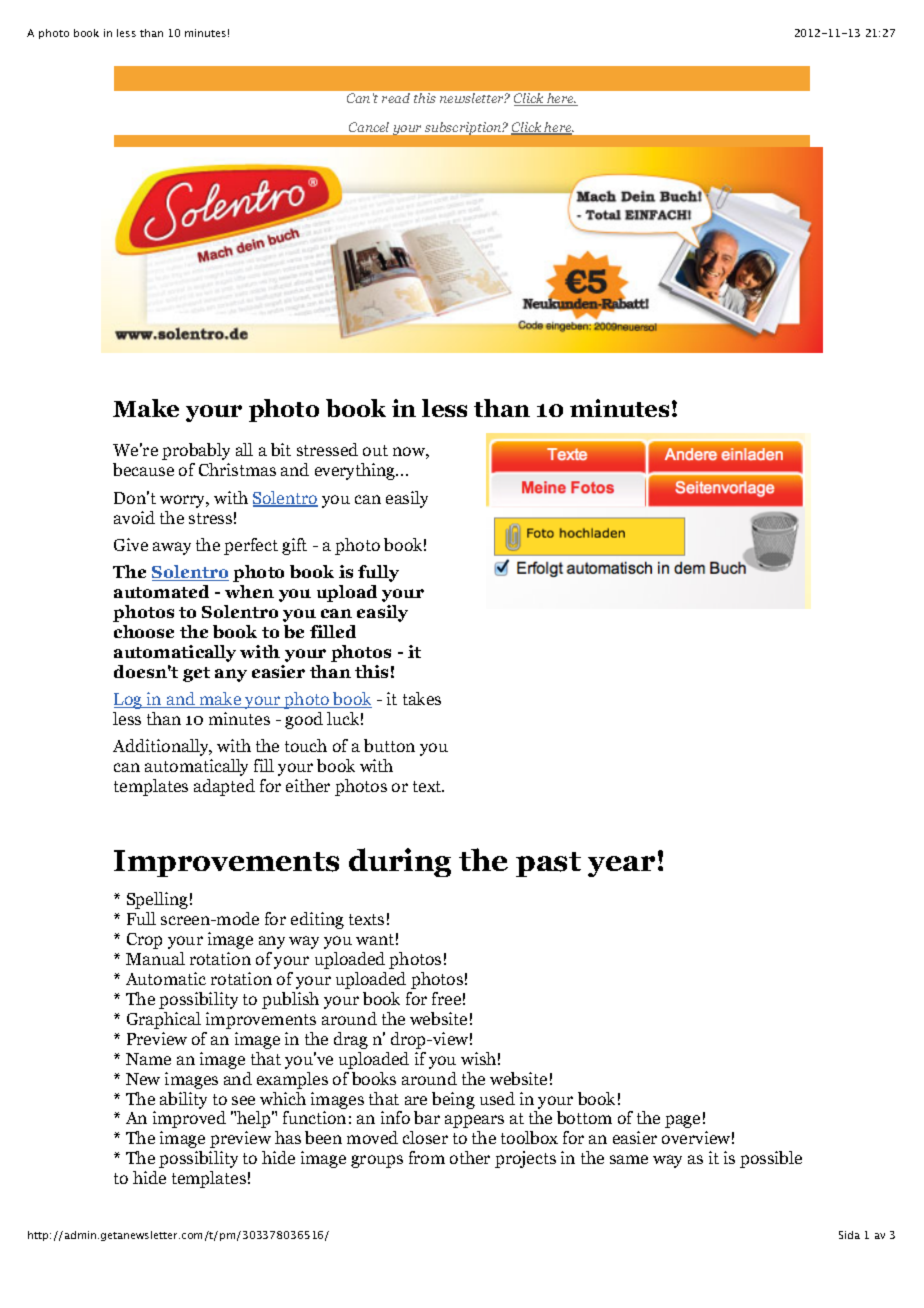 This image has width=924, height=1308. I want to click on year, so click(621, 866).
